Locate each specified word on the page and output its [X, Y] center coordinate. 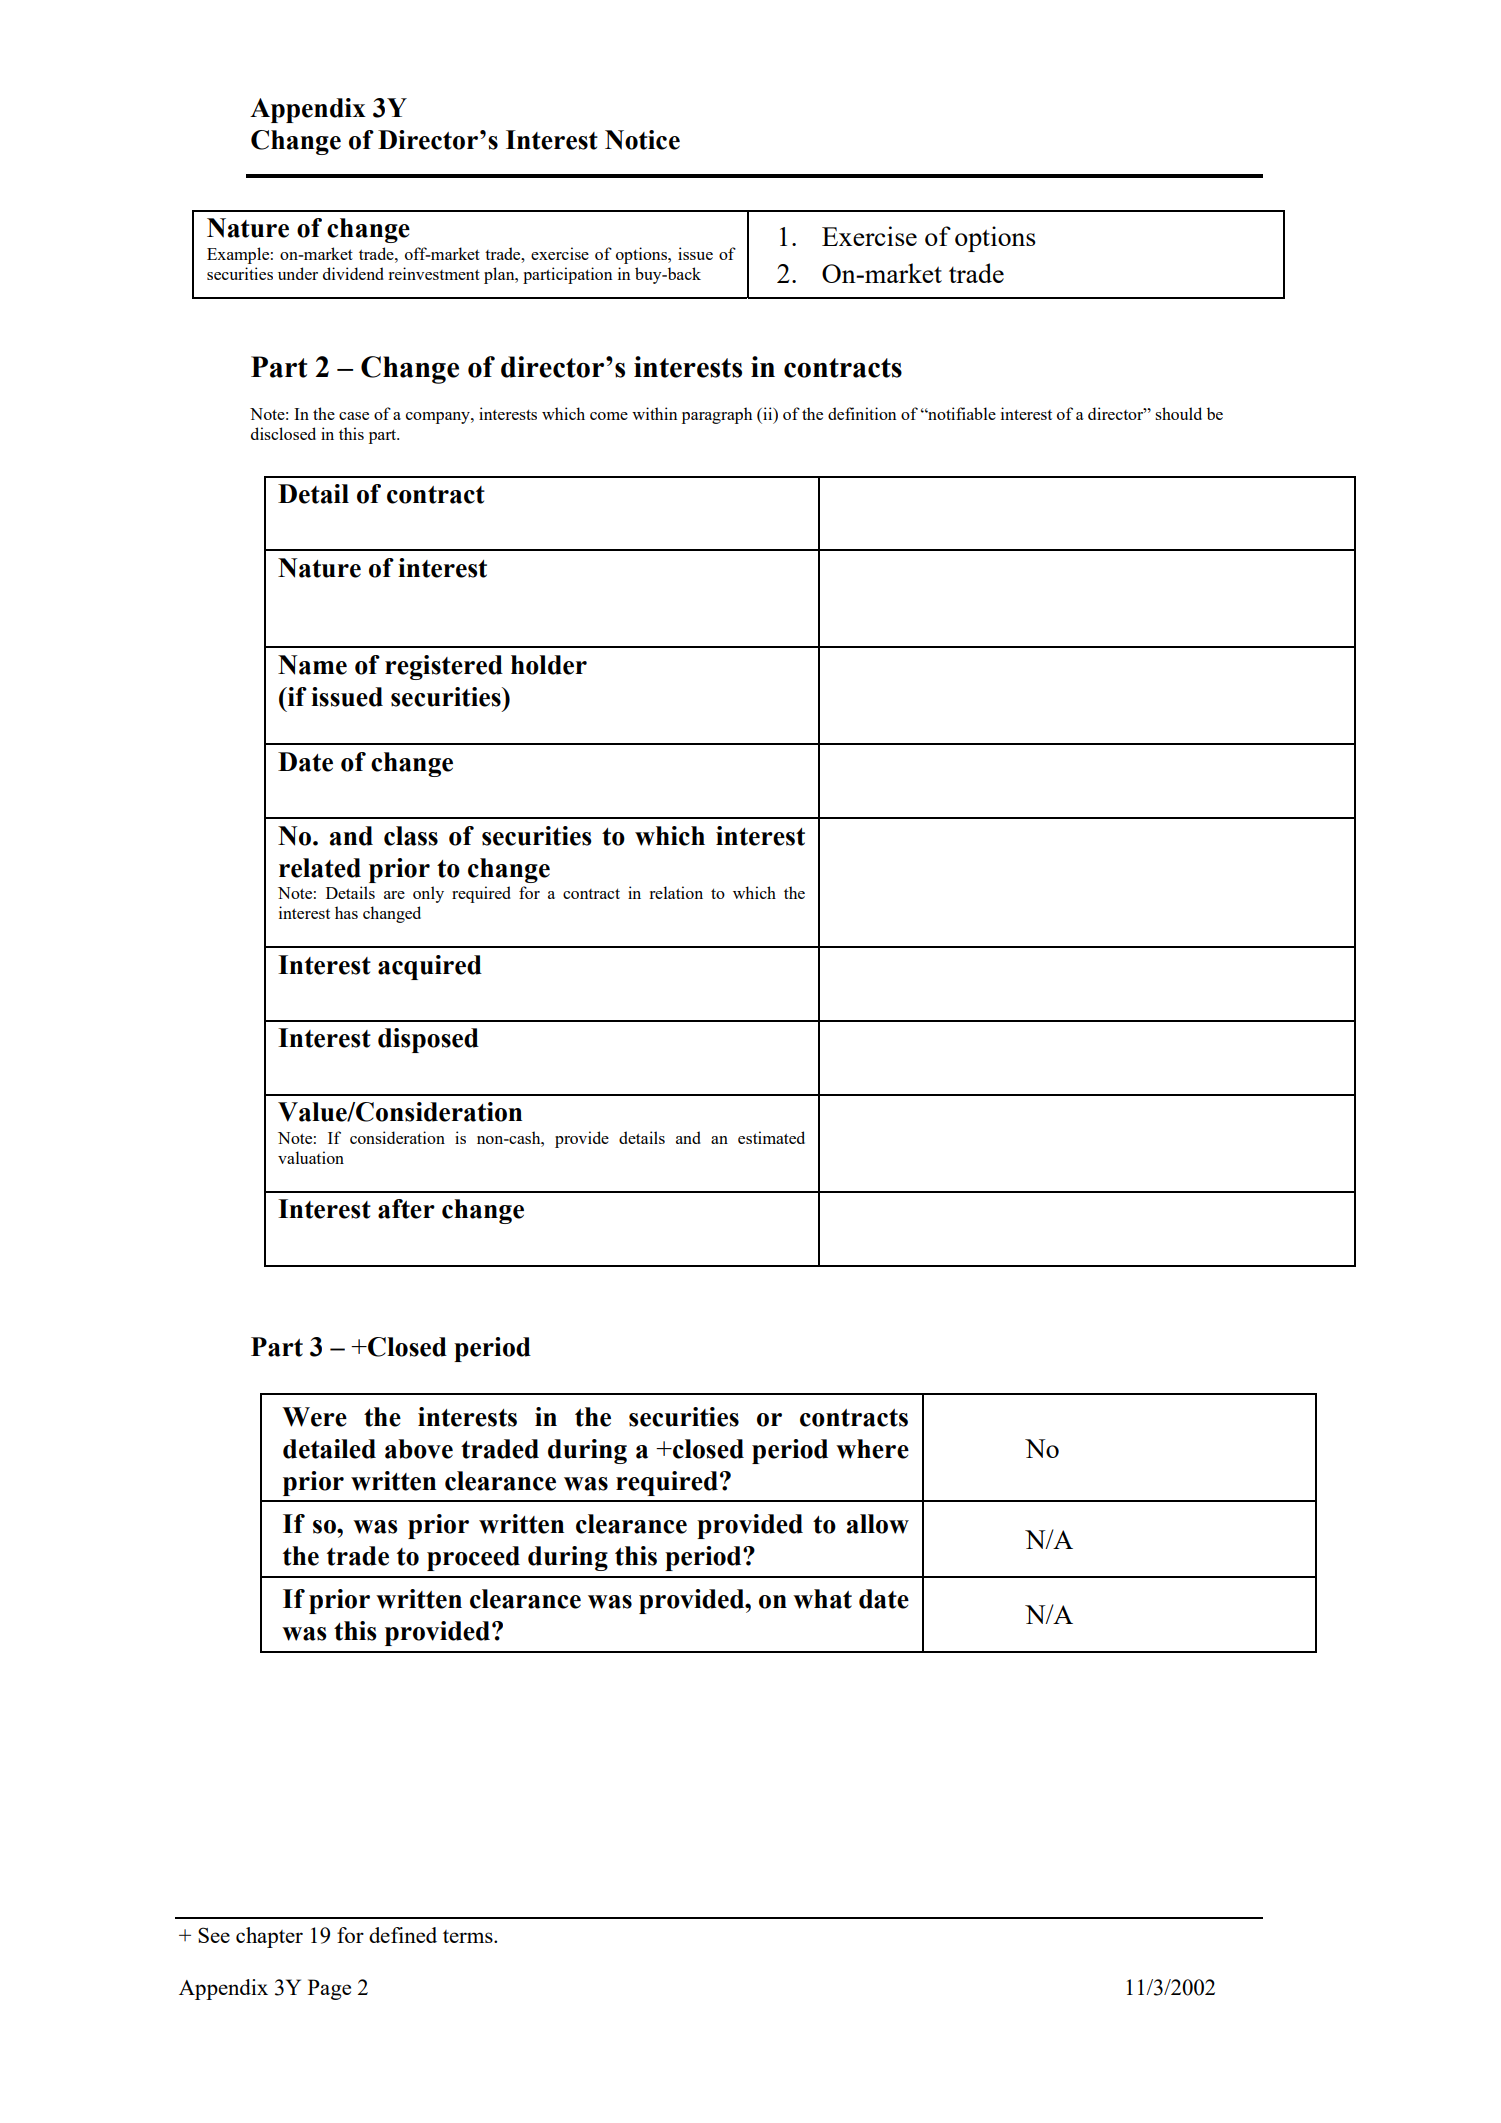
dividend [353, 273]
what [822, 1599]
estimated [771, 1137]
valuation [311, 1157]
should [1178, 413]
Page [329, 1989]
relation [676, 892]
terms [469, 1936]
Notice [642, 140]
